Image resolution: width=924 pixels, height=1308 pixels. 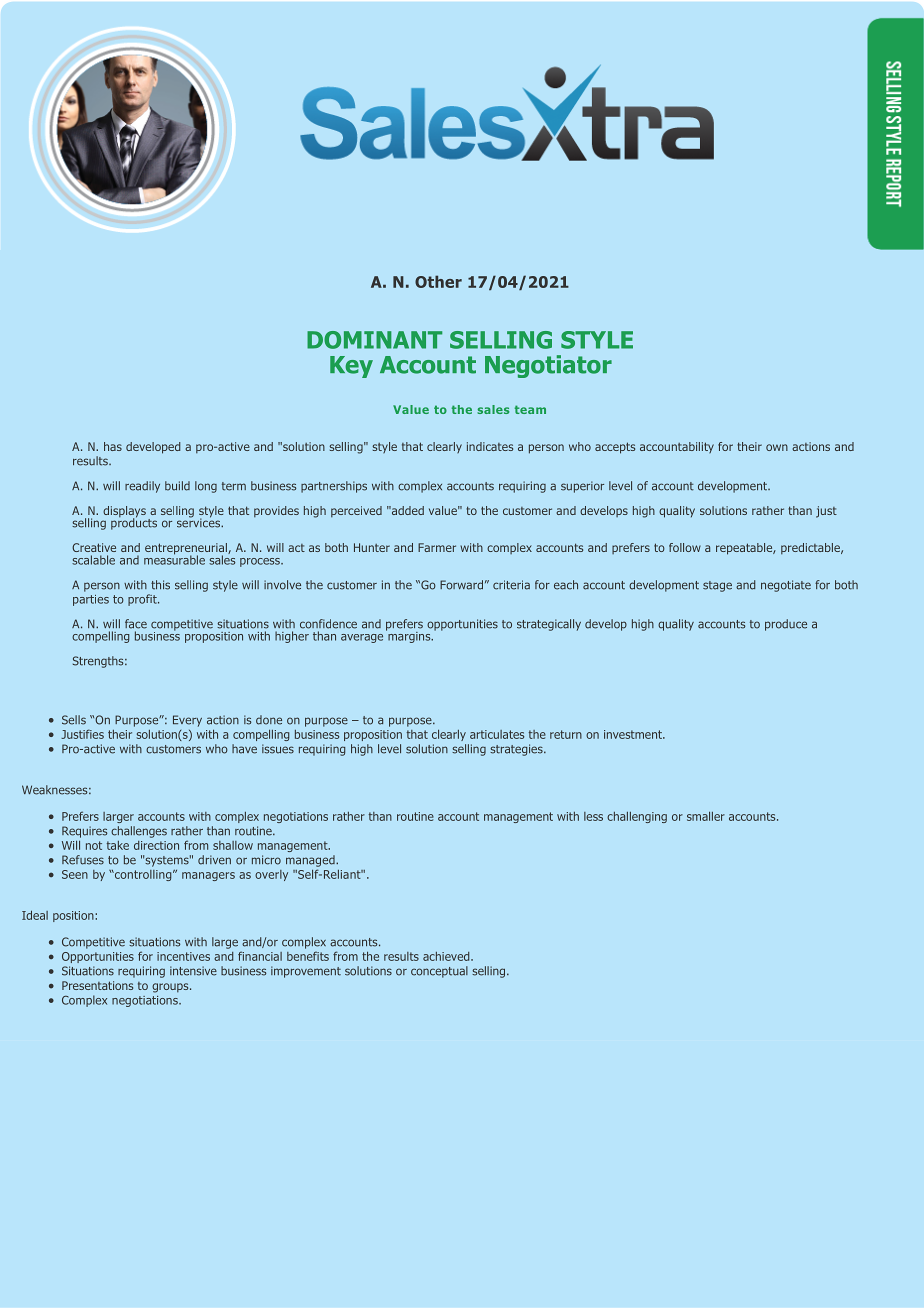 I want to click on face, so click(x=136, y=624).
